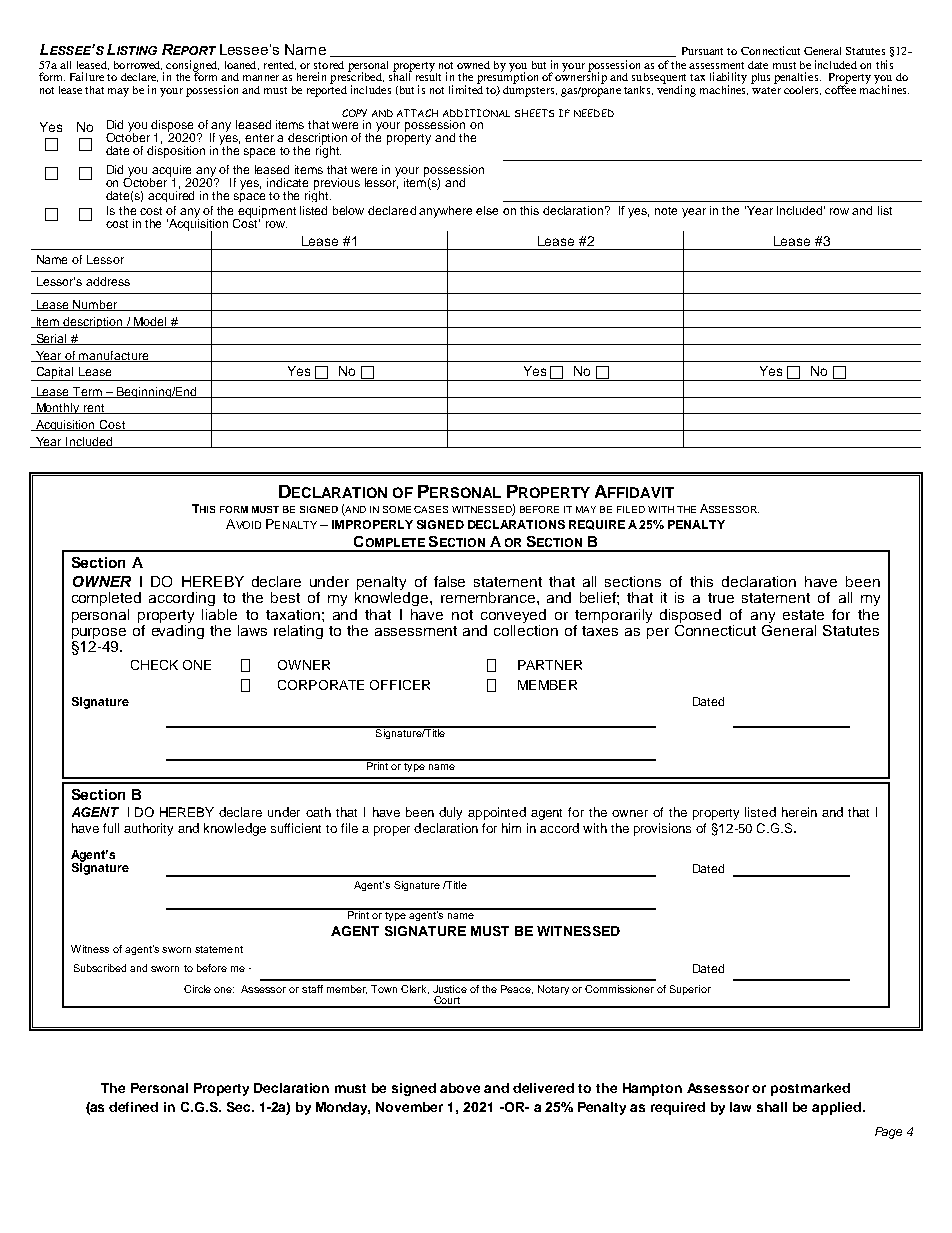 This screenshot has height=1233, width=952. I want to click on duly, so click(450, 813).
